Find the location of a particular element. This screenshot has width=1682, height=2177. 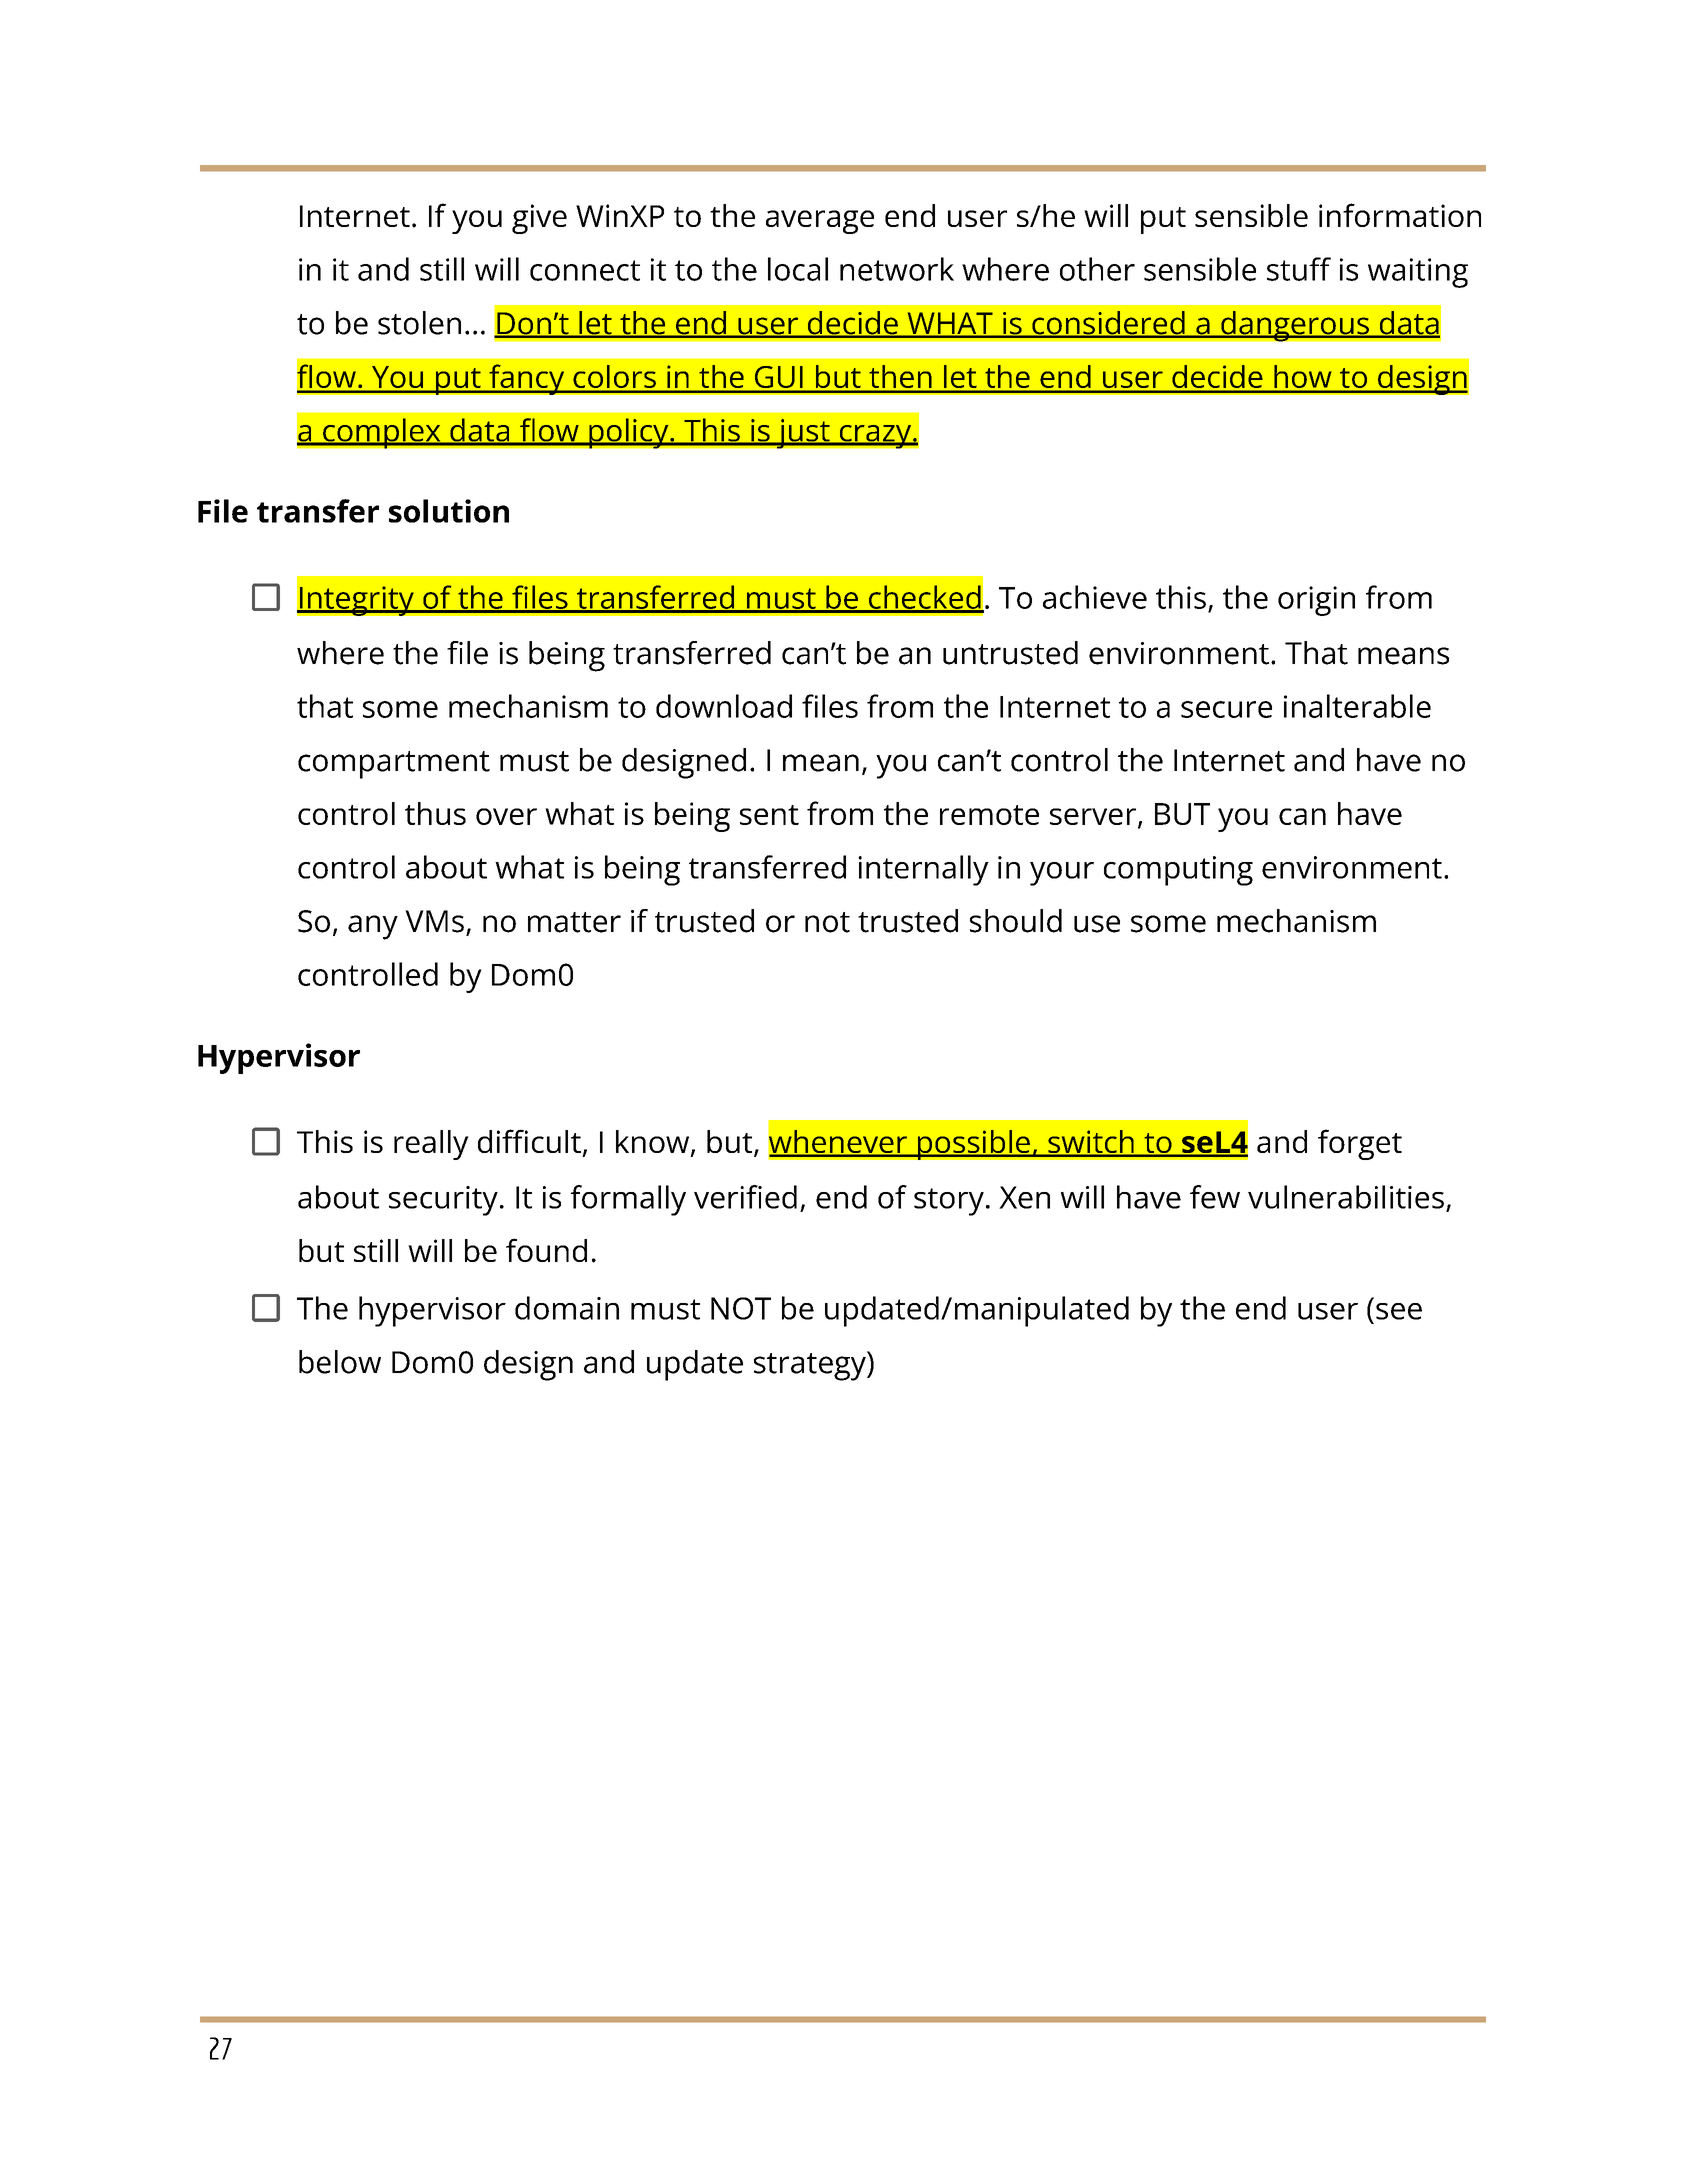

domain is located at coordinates (567, 1308).
